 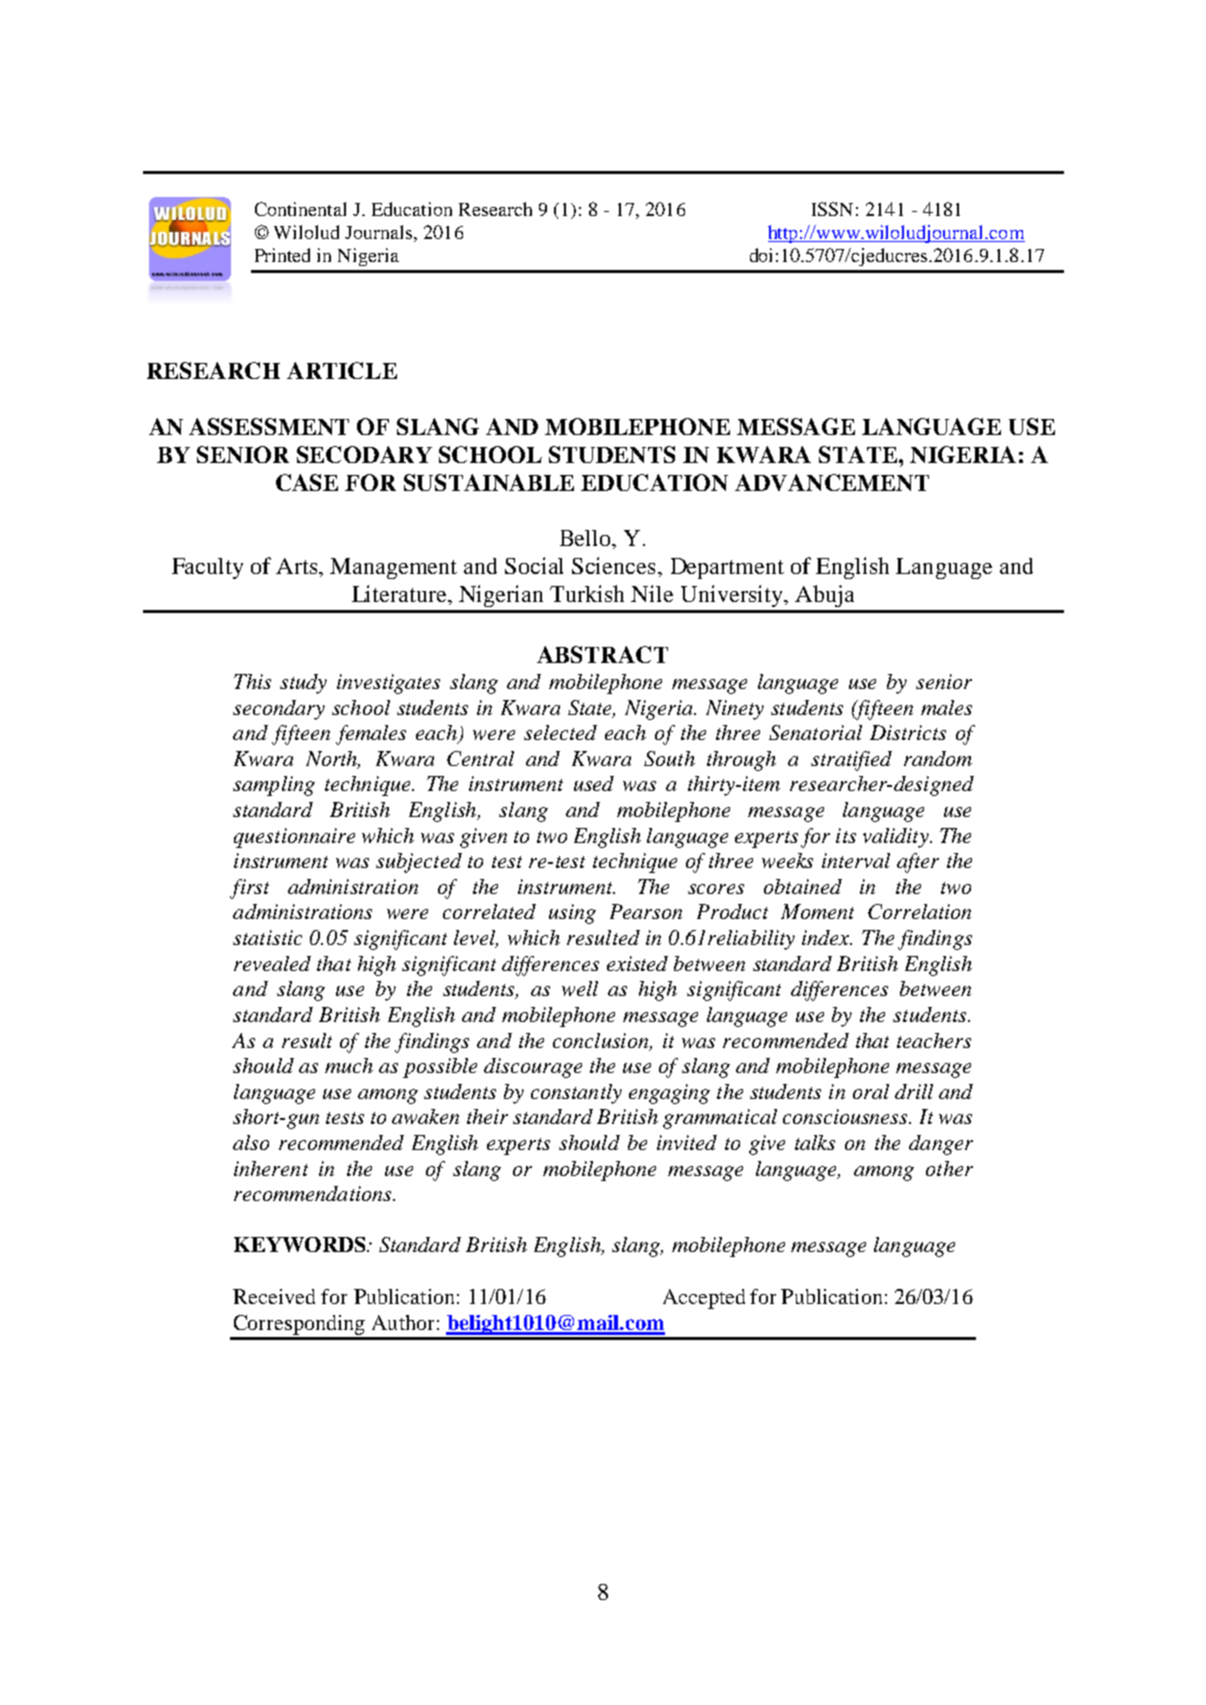 I want to click on ISSN, so click(x=832, y=209).
